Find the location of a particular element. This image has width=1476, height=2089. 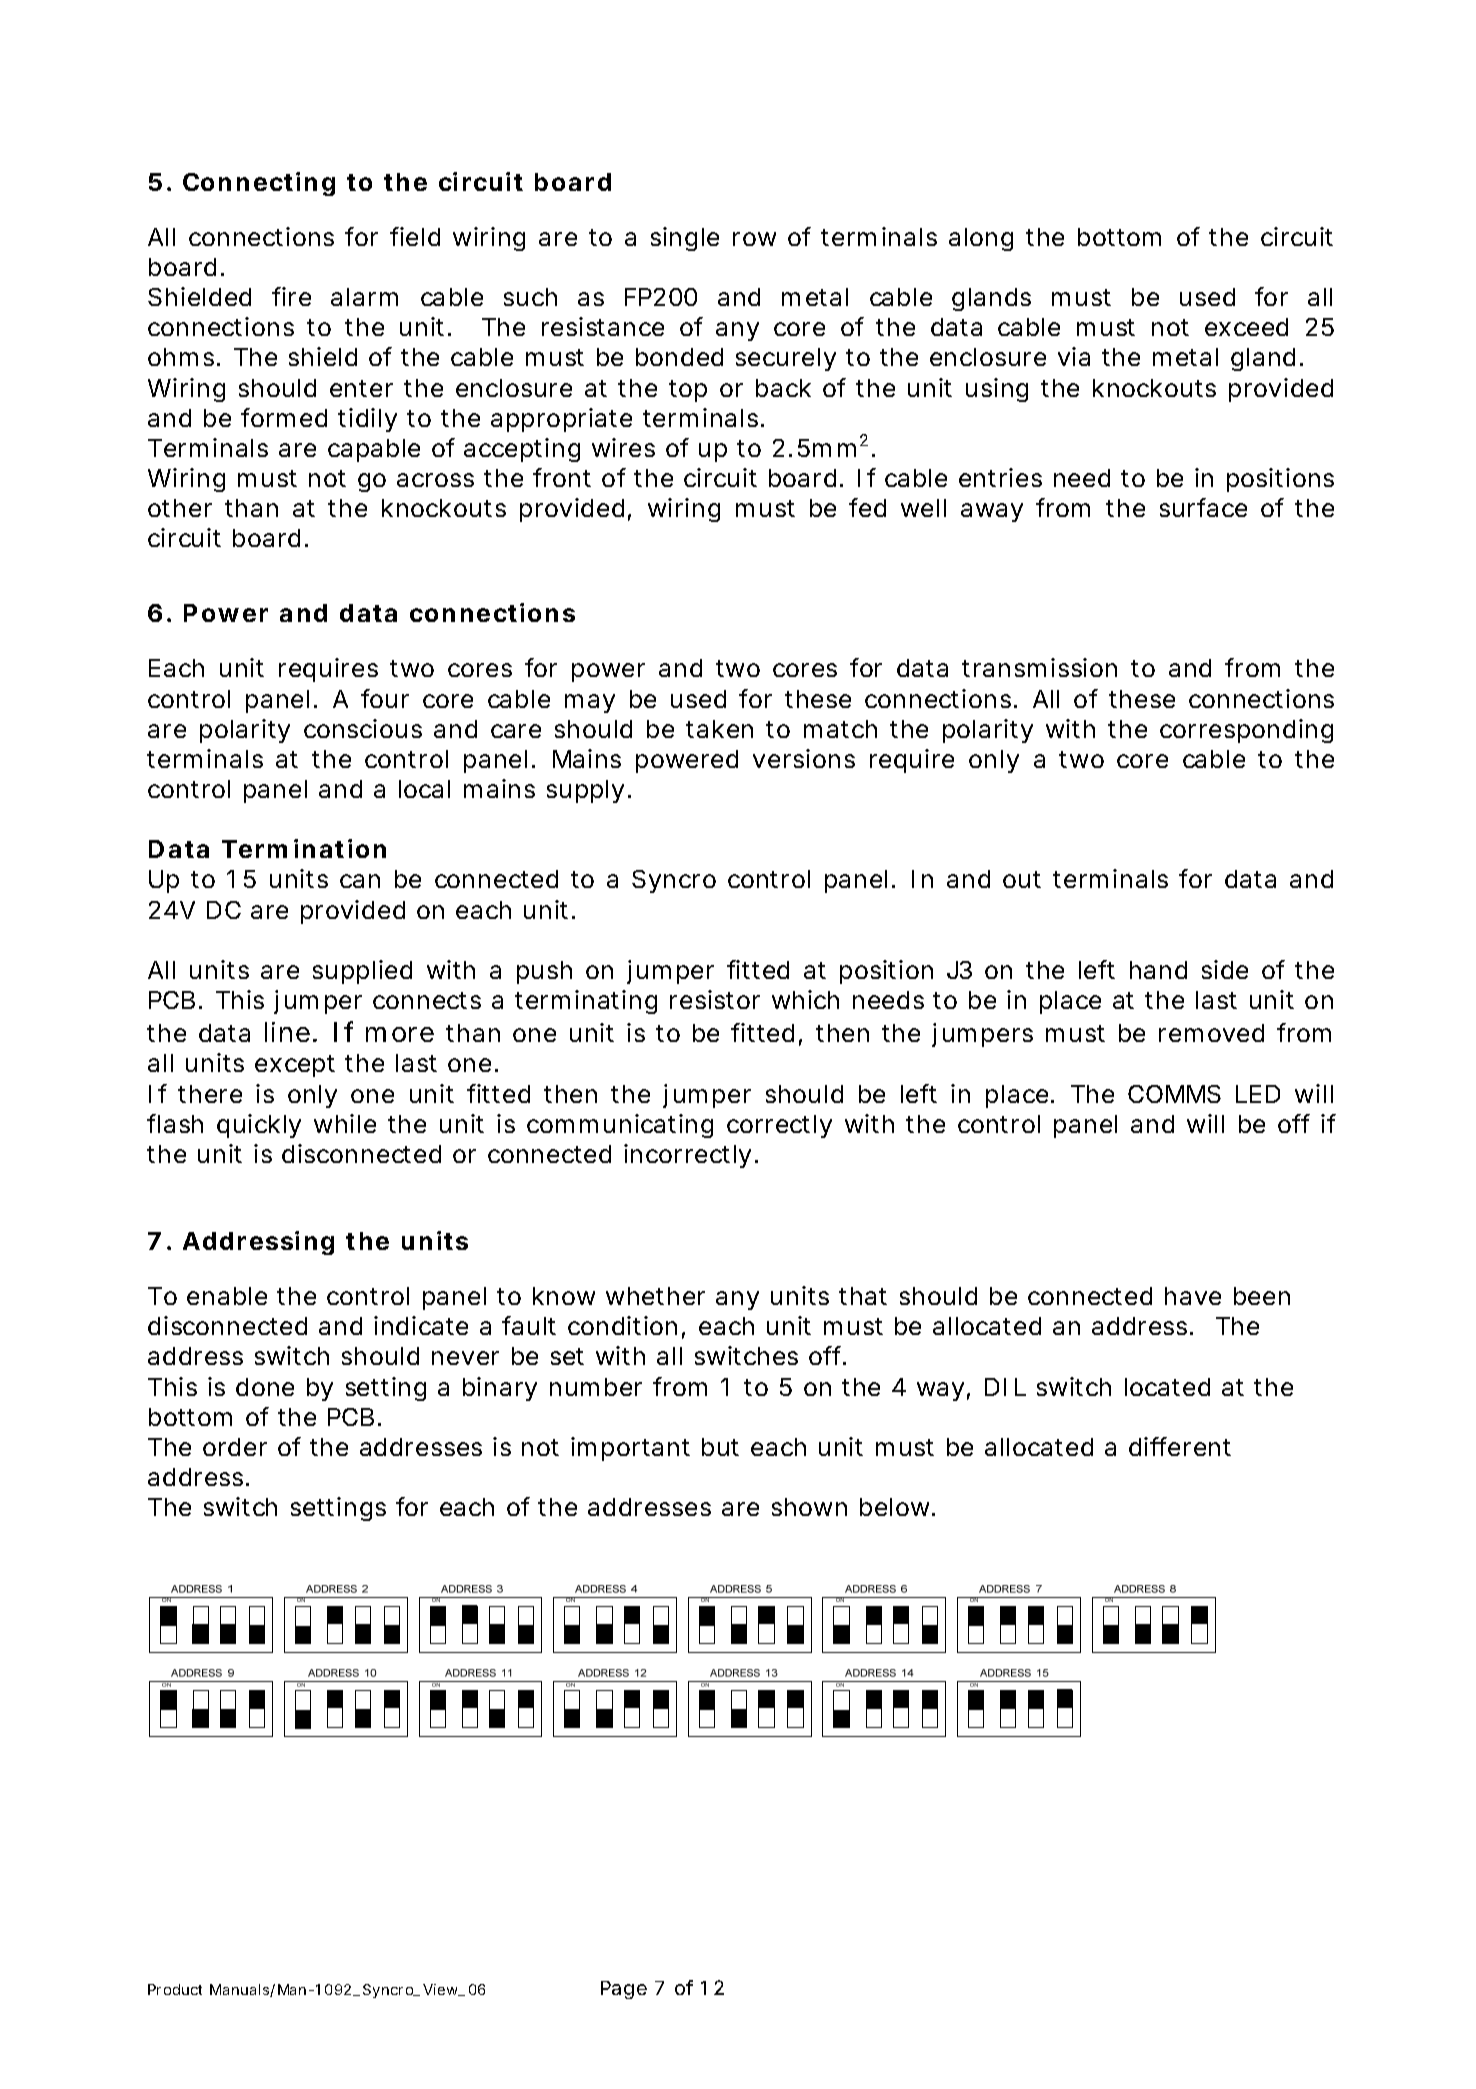

shown is located at coordinates (809, 1507).
